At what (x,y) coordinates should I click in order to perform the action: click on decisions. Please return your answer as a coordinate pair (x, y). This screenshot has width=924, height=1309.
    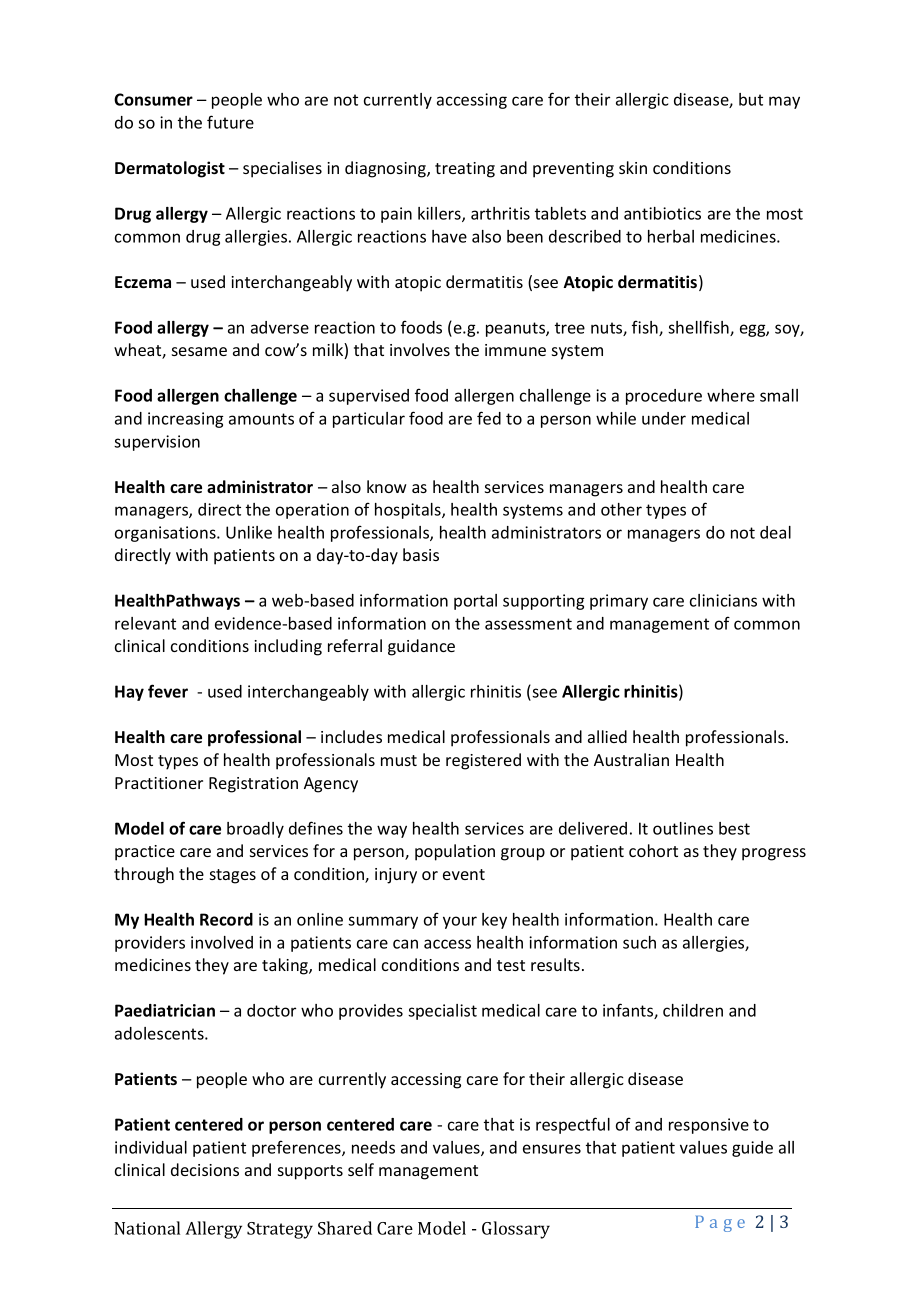
    Looking at the image, I should click on (205, 1169).
